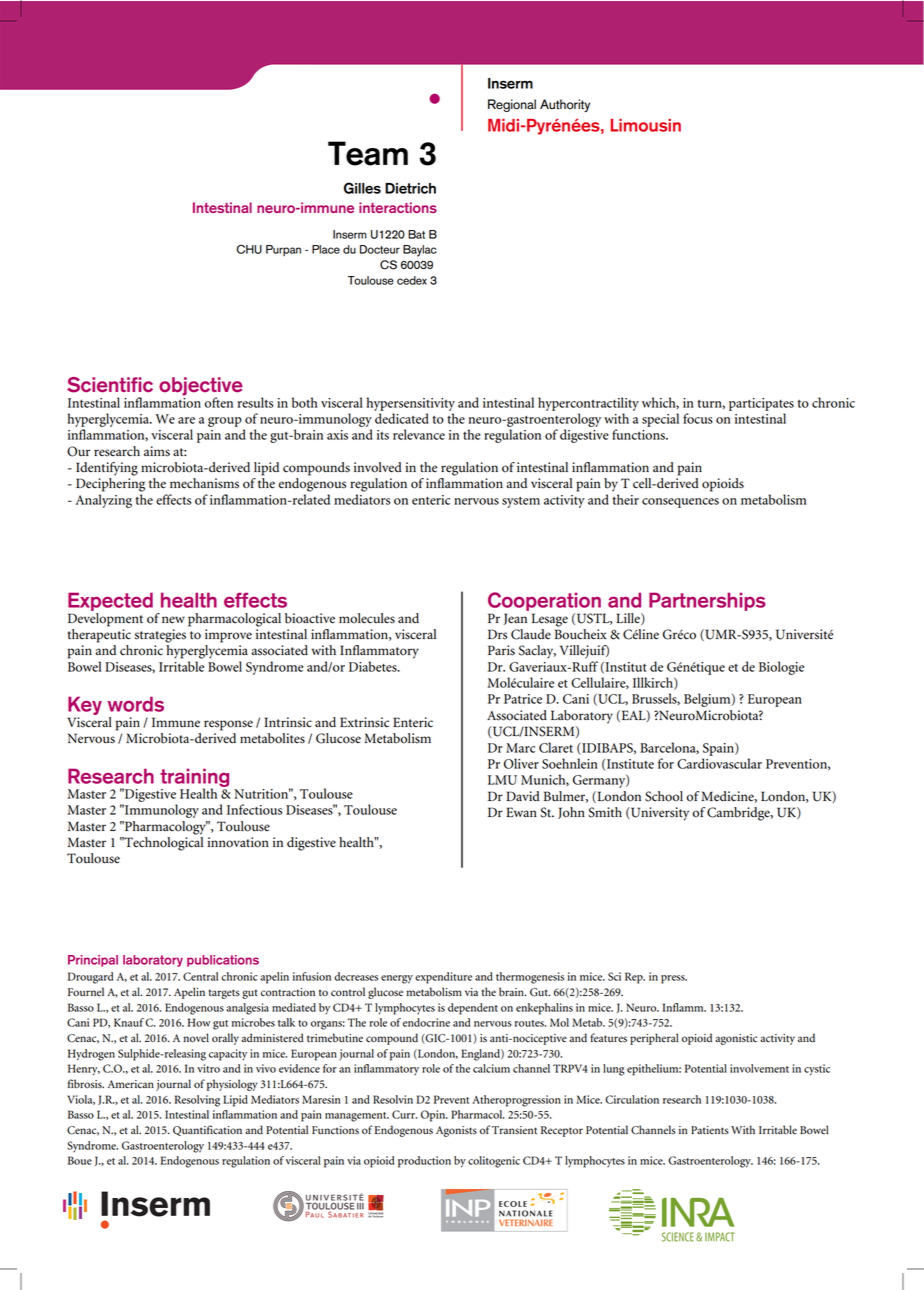 The image size is (924, 1290). What do you see at coordinates (512, 105) in the screenshot?
I see `Regional` at bounding box center [512, 105].
